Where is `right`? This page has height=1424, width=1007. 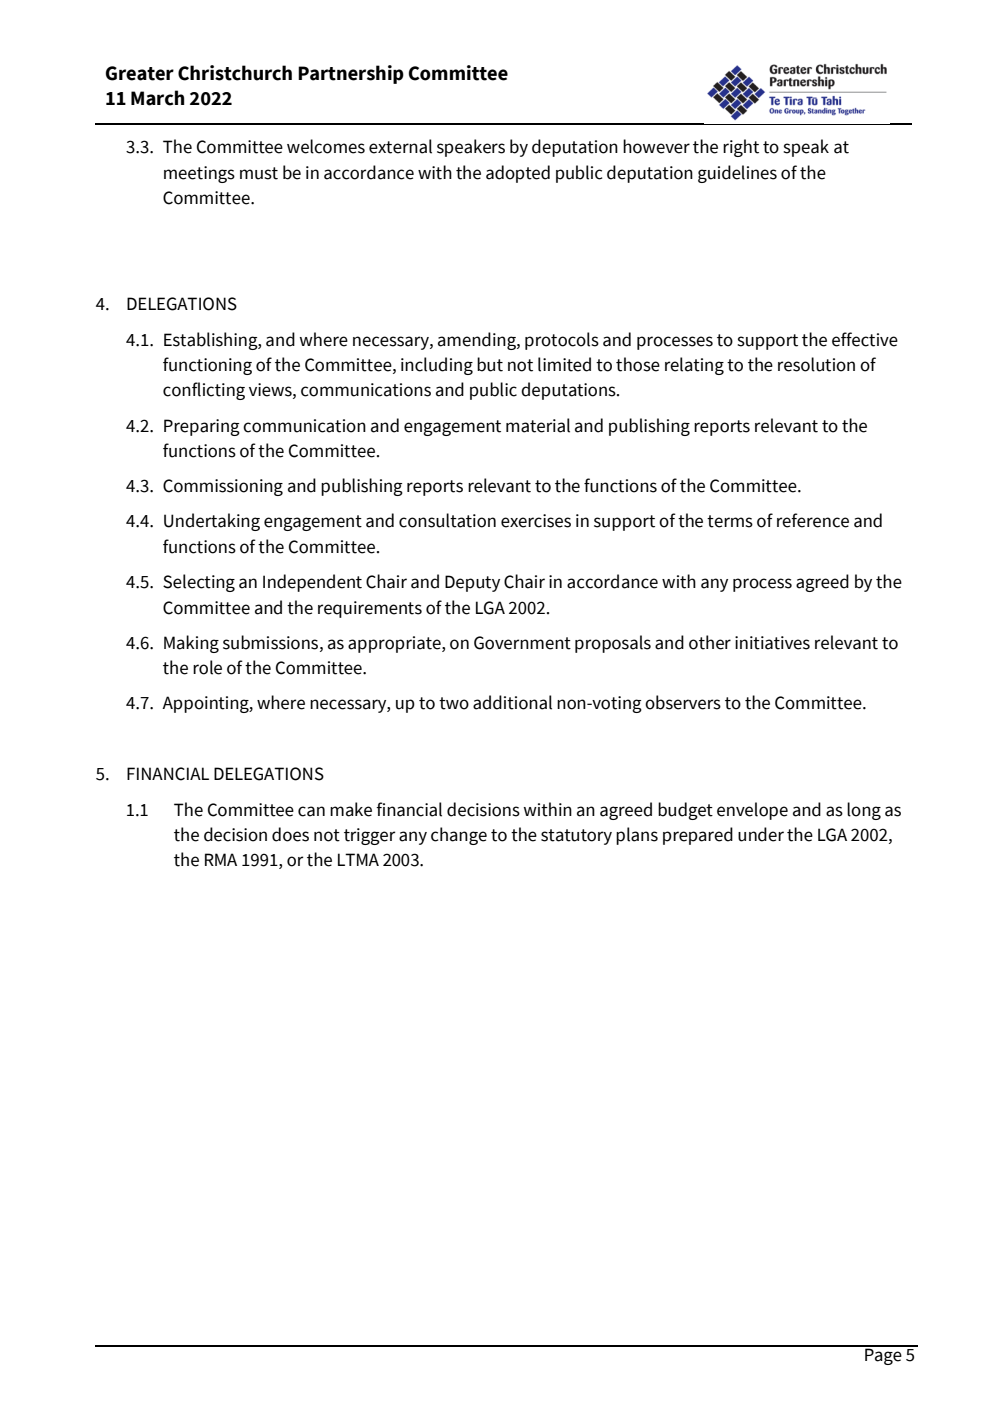
right is located at coordinates (741, 148).
